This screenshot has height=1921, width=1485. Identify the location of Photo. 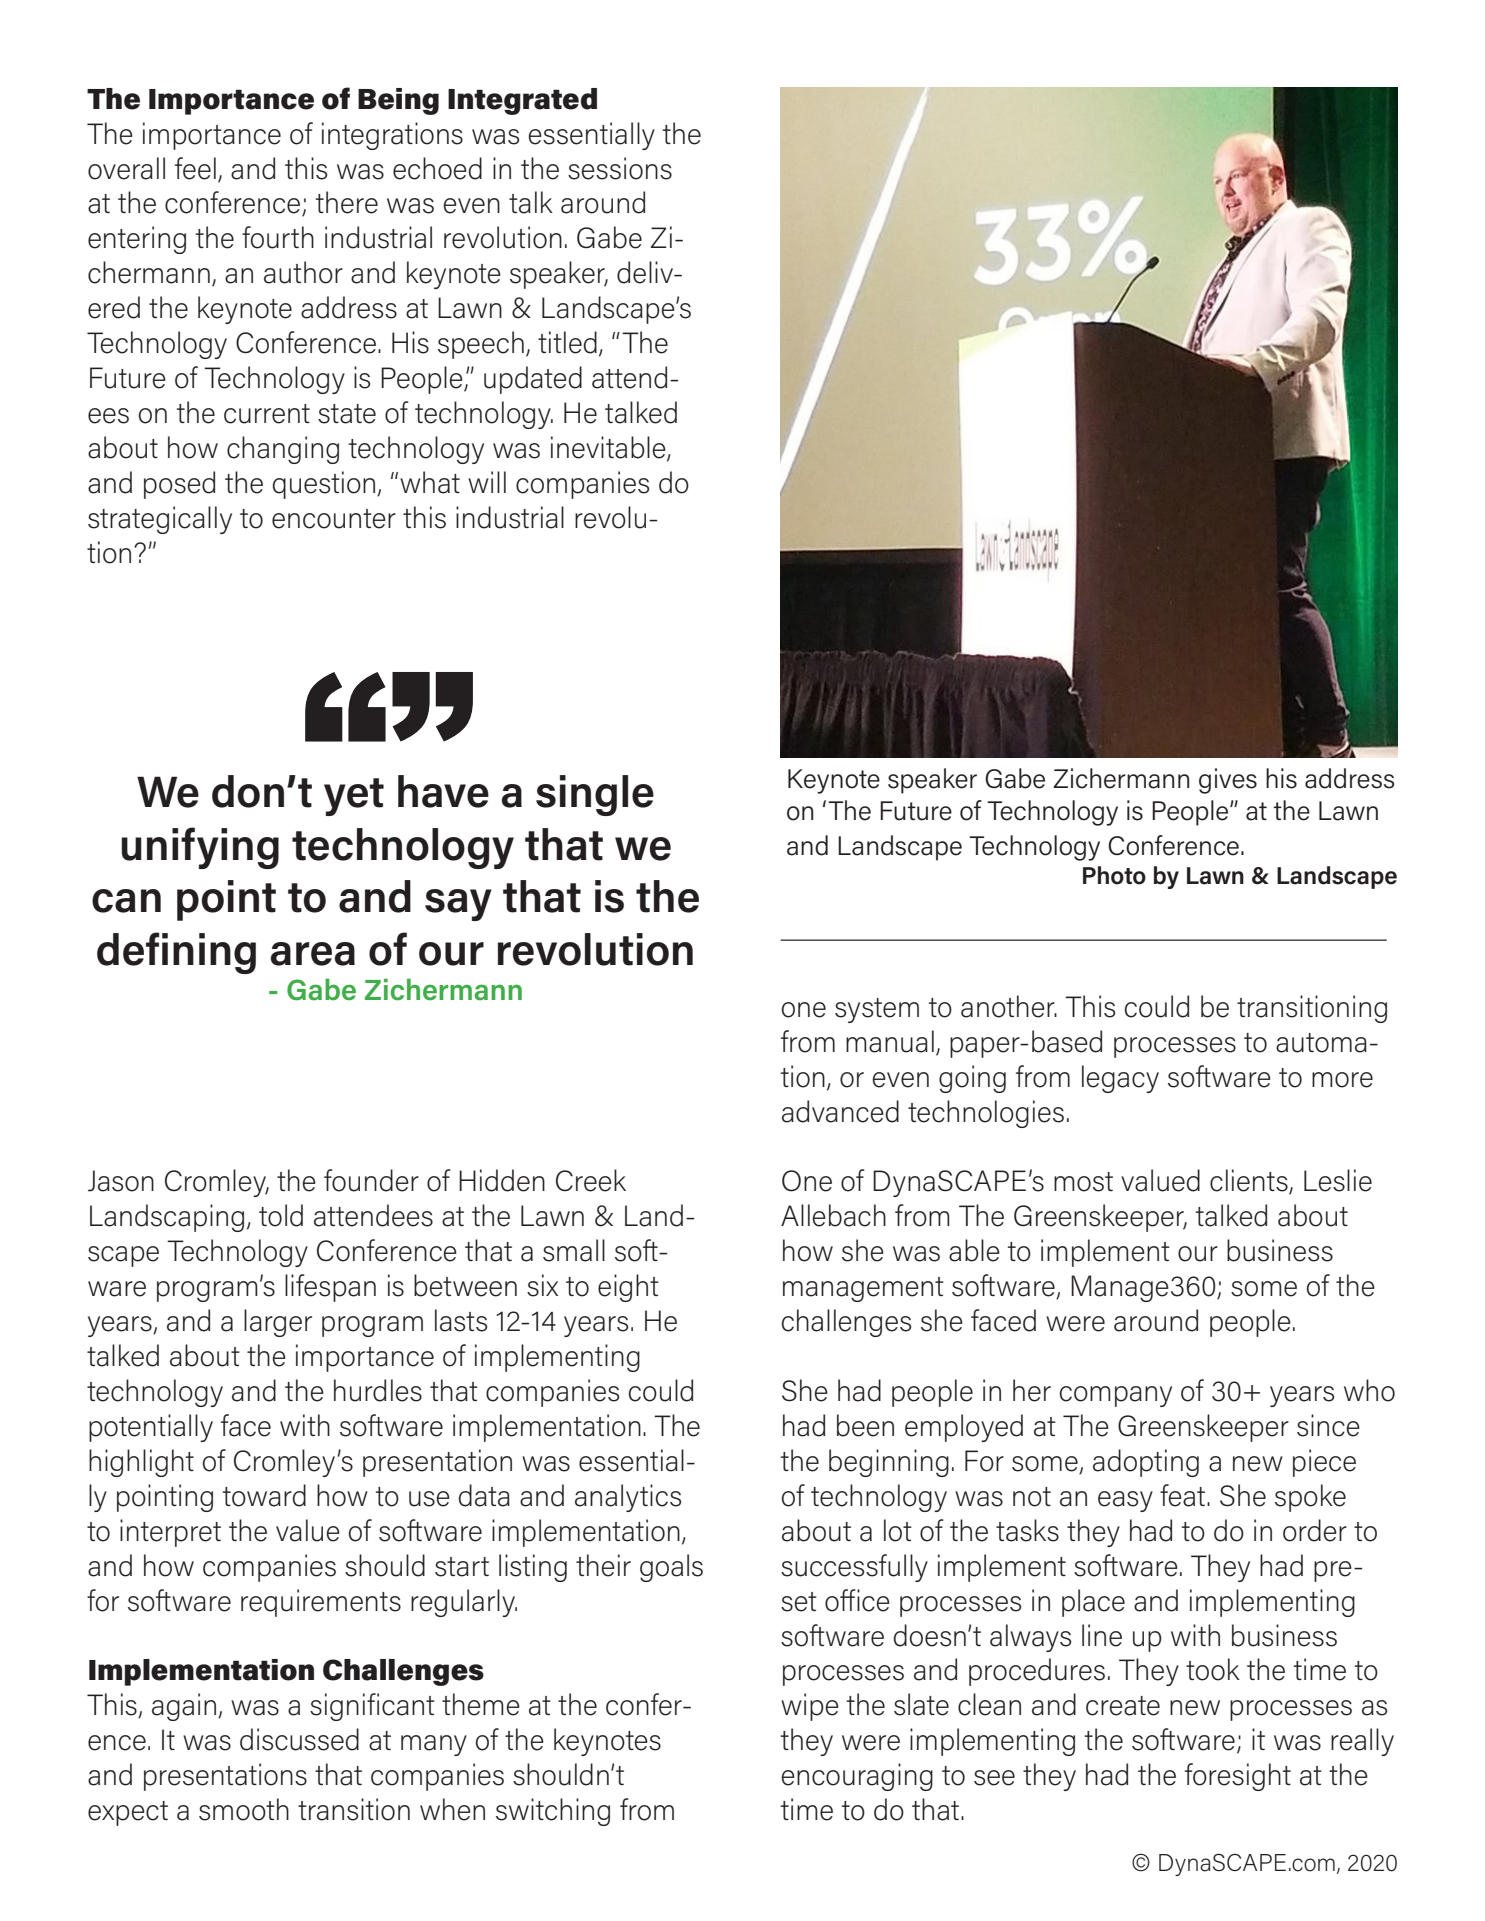
(1114, 875).
